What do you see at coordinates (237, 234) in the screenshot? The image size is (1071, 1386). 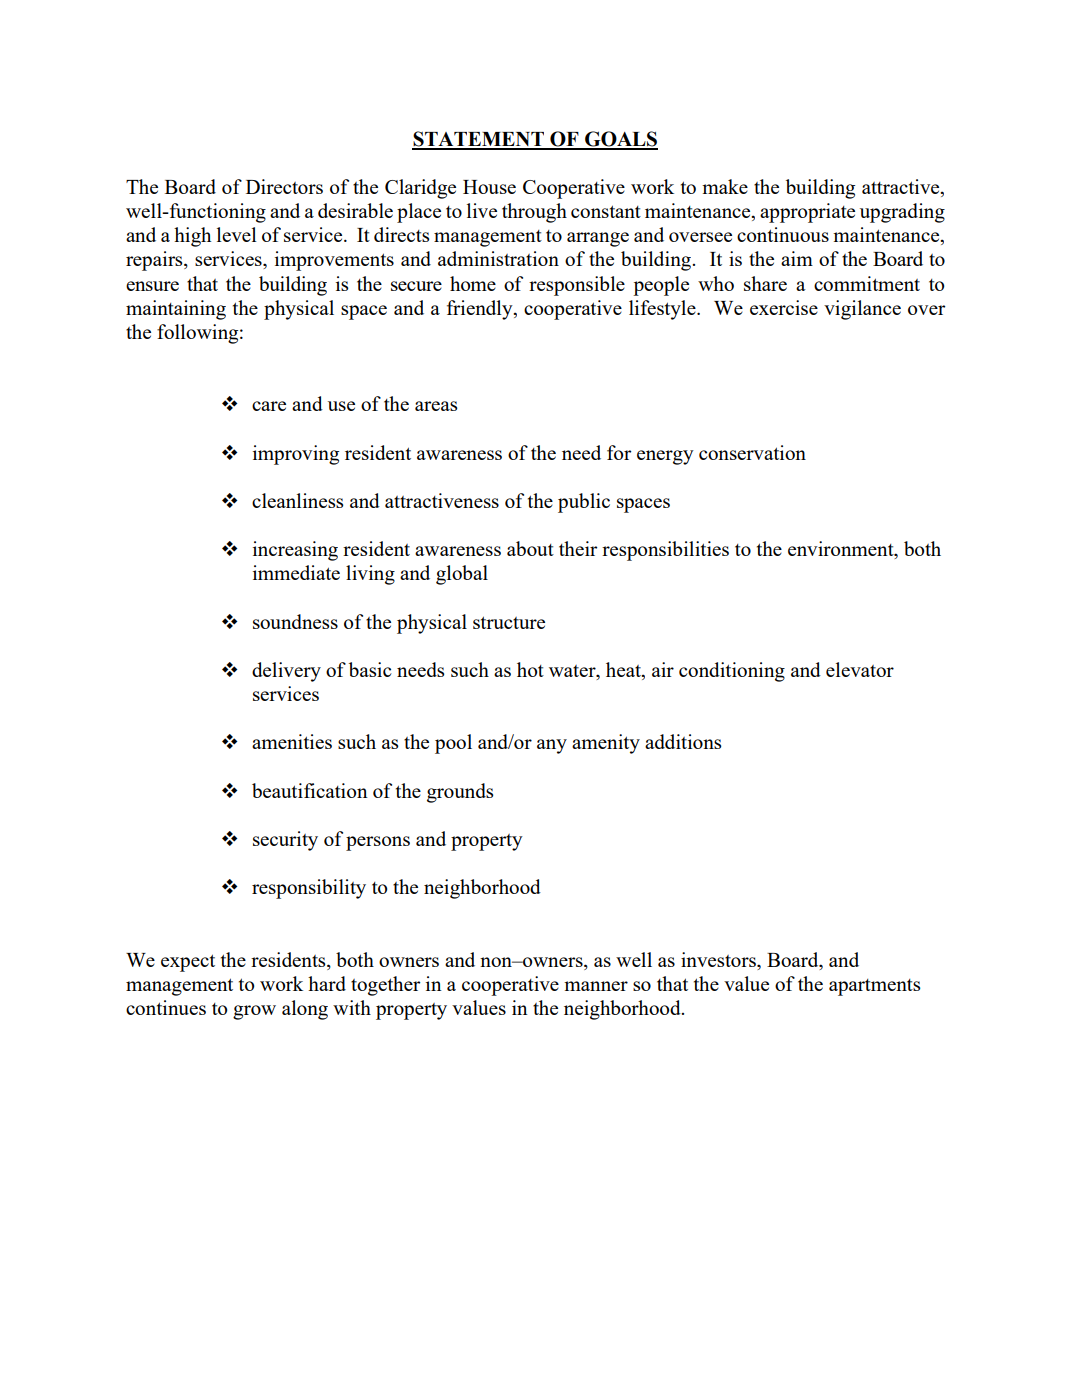 I see `level` at bounding box center [237, 234].
